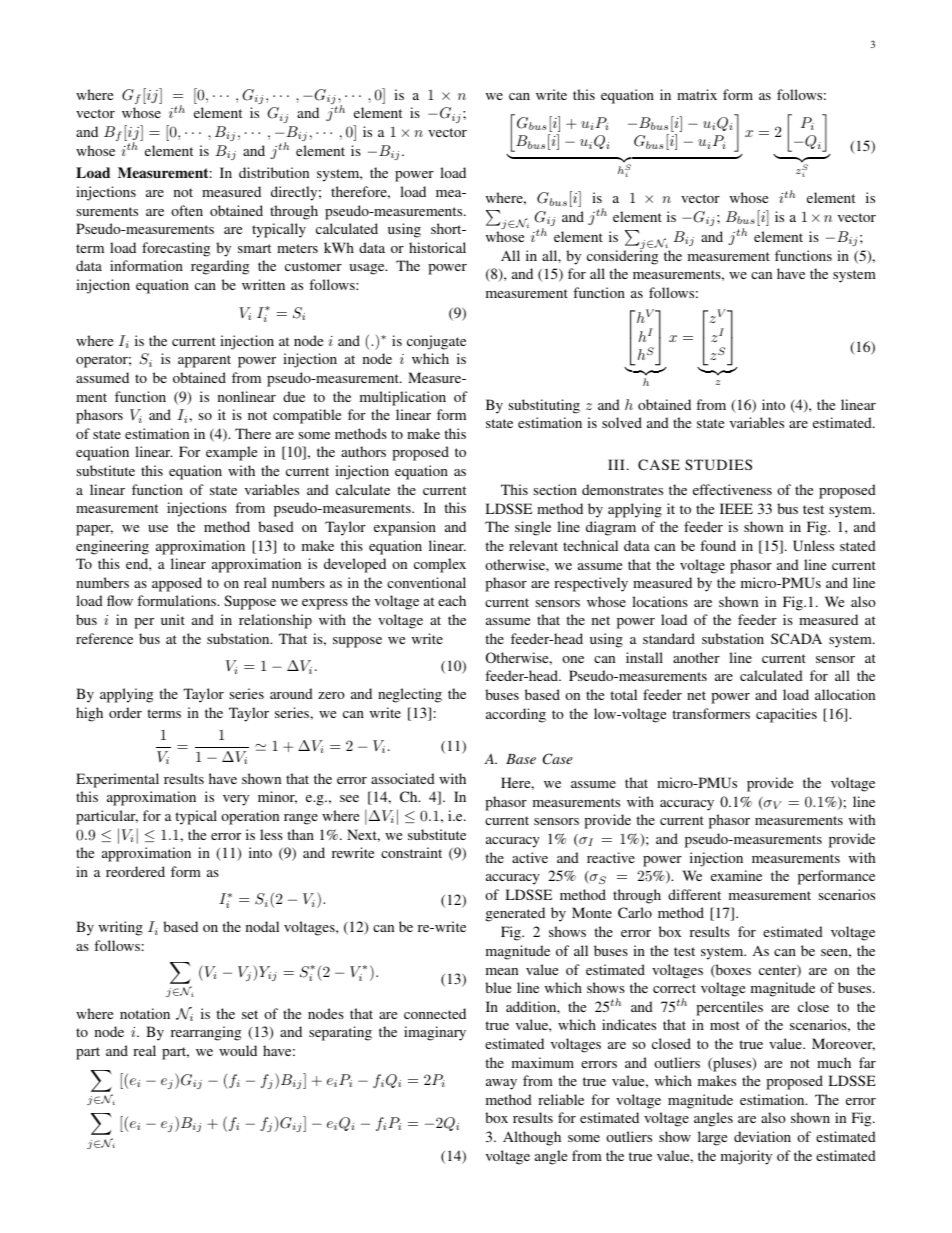  Describe the element at coordinates (762, 1136) in the screenshot. I see `deviation` at that location.
